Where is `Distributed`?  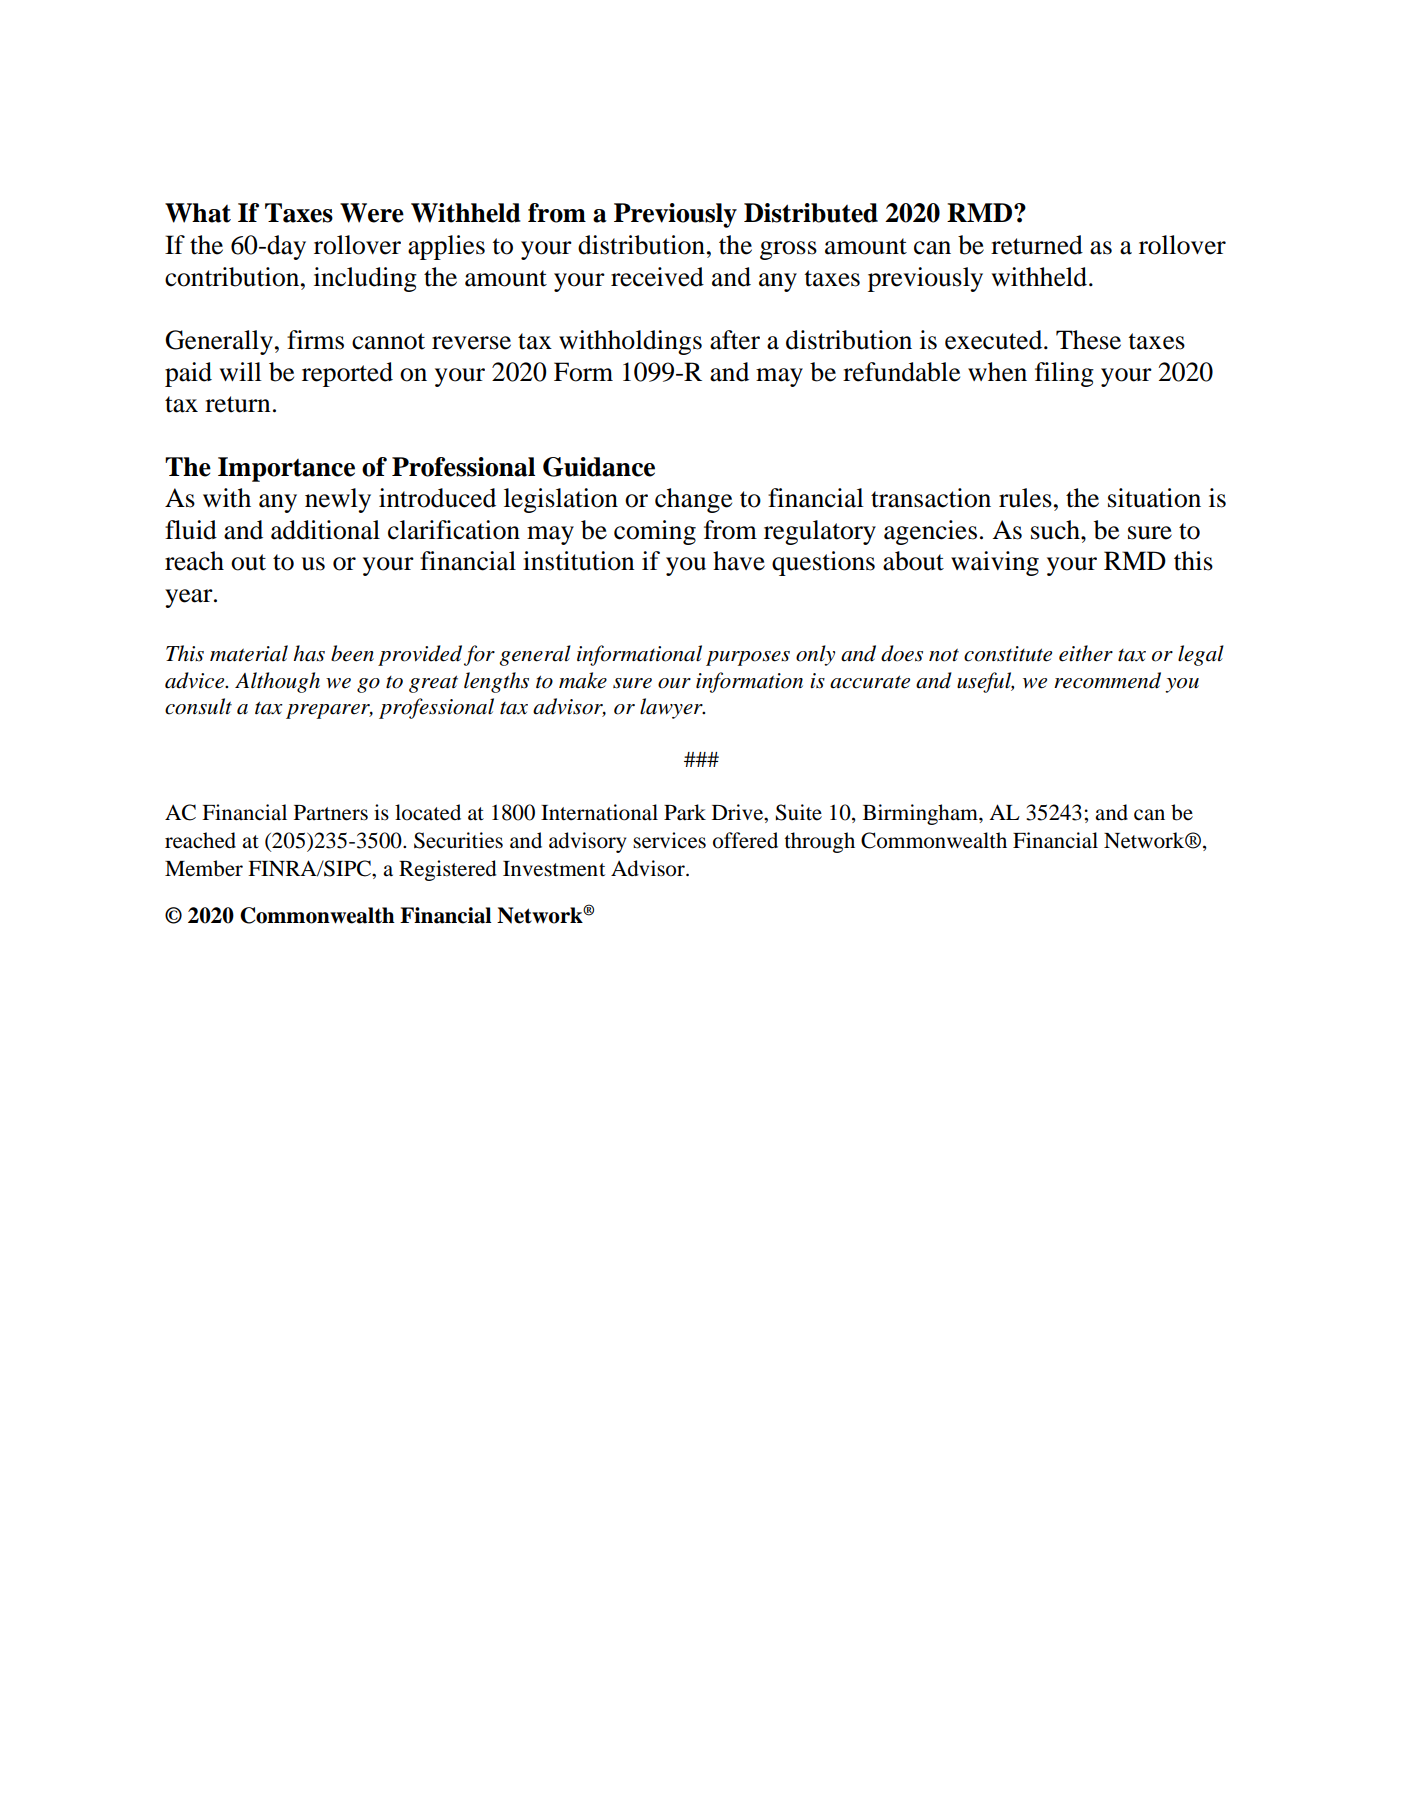 Distributed is located at coordinates (811, 213).
